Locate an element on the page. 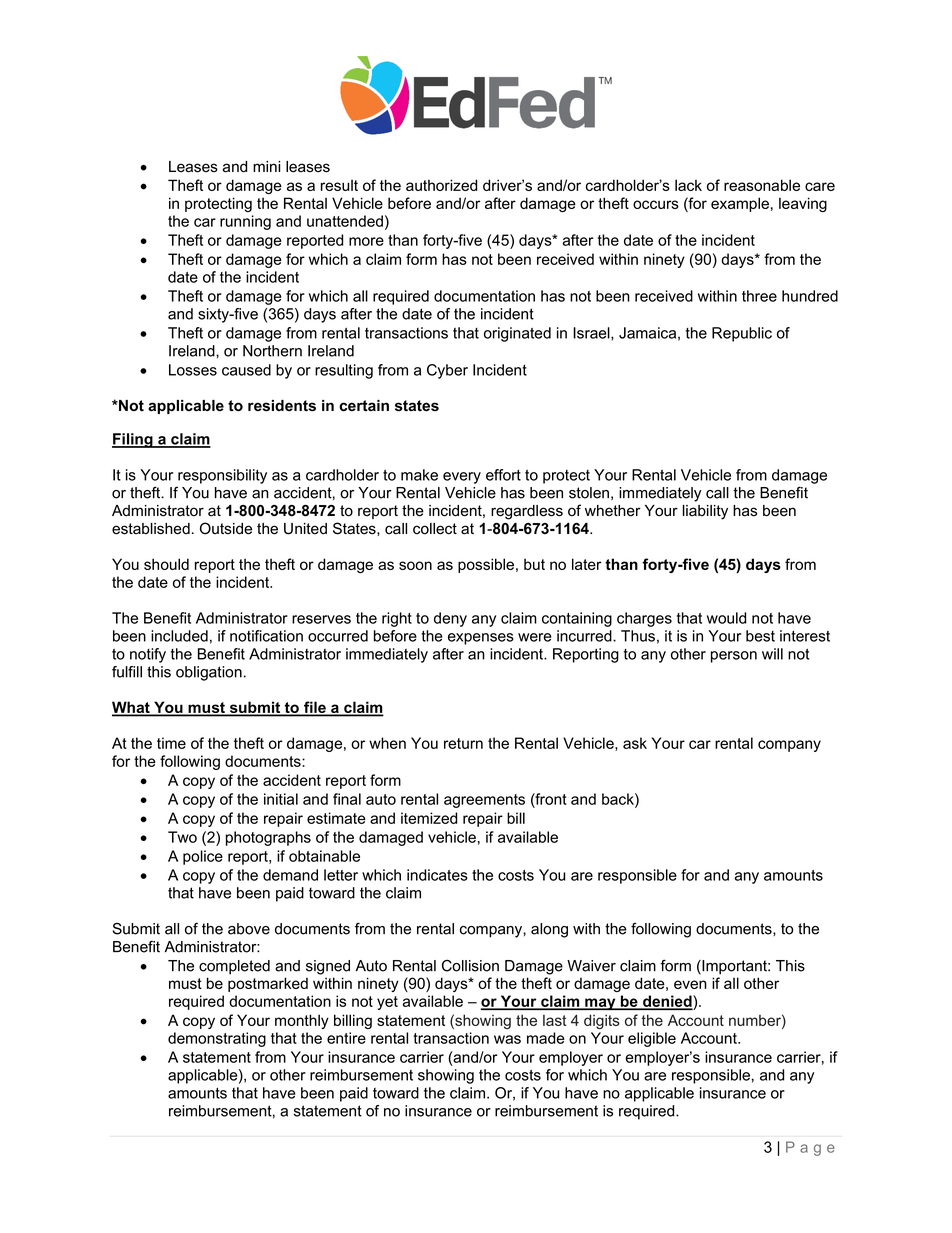 The image size is (952, 1233). demonstrating is located at coordinates (217, 1039).
